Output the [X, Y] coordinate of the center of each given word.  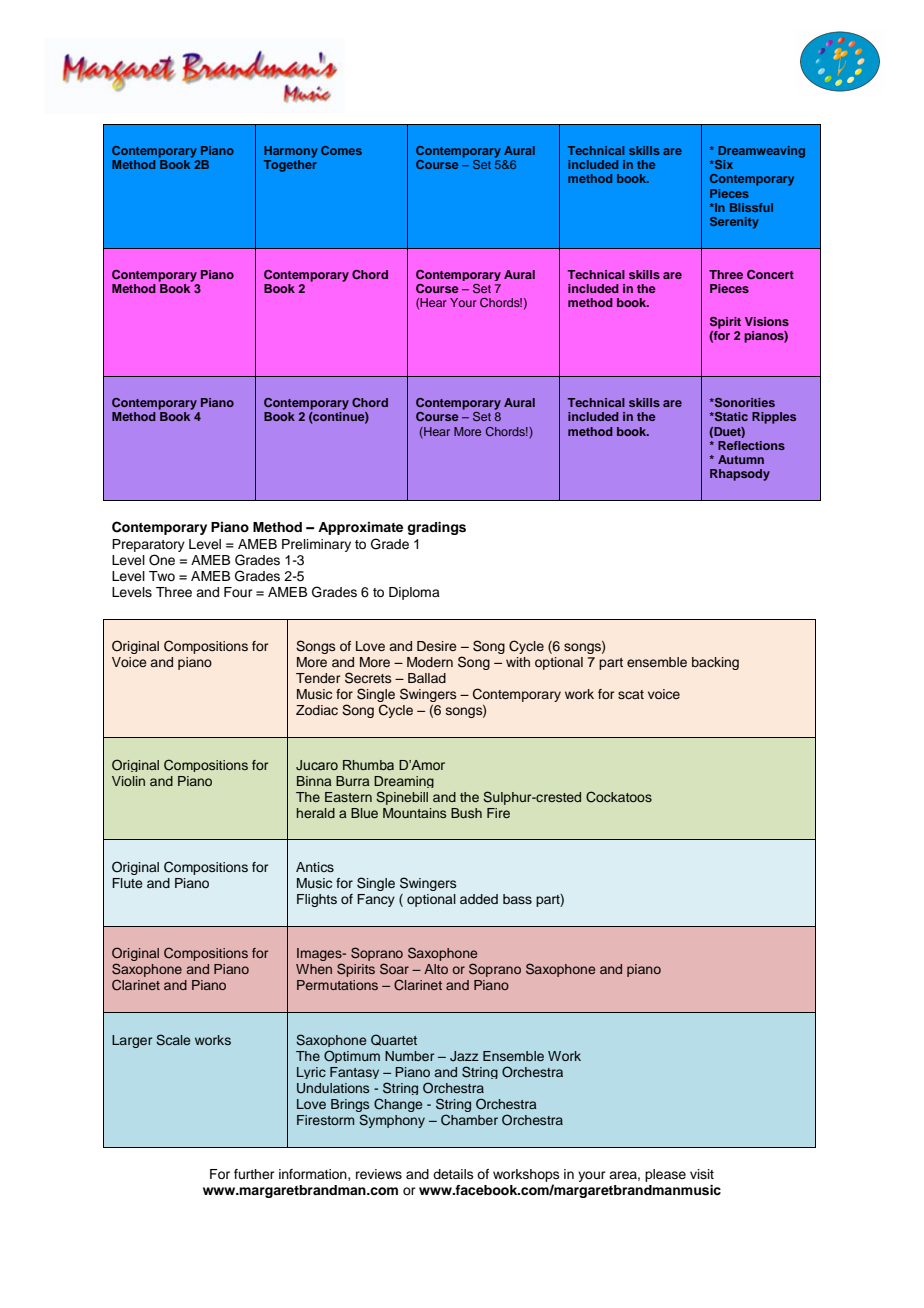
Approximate [360, 528]
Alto [436, 969]
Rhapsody [740, 475]
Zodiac [317, 710]
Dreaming [404, 782]
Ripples [774, 418]
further [254, 1174]
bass [517, 899]
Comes [341, 150]
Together [290, 166]
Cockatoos [619, 797]
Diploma [414, 593]
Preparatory [148, 545]
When [314, 969]
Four [238, 592]
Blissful [751, 207]
